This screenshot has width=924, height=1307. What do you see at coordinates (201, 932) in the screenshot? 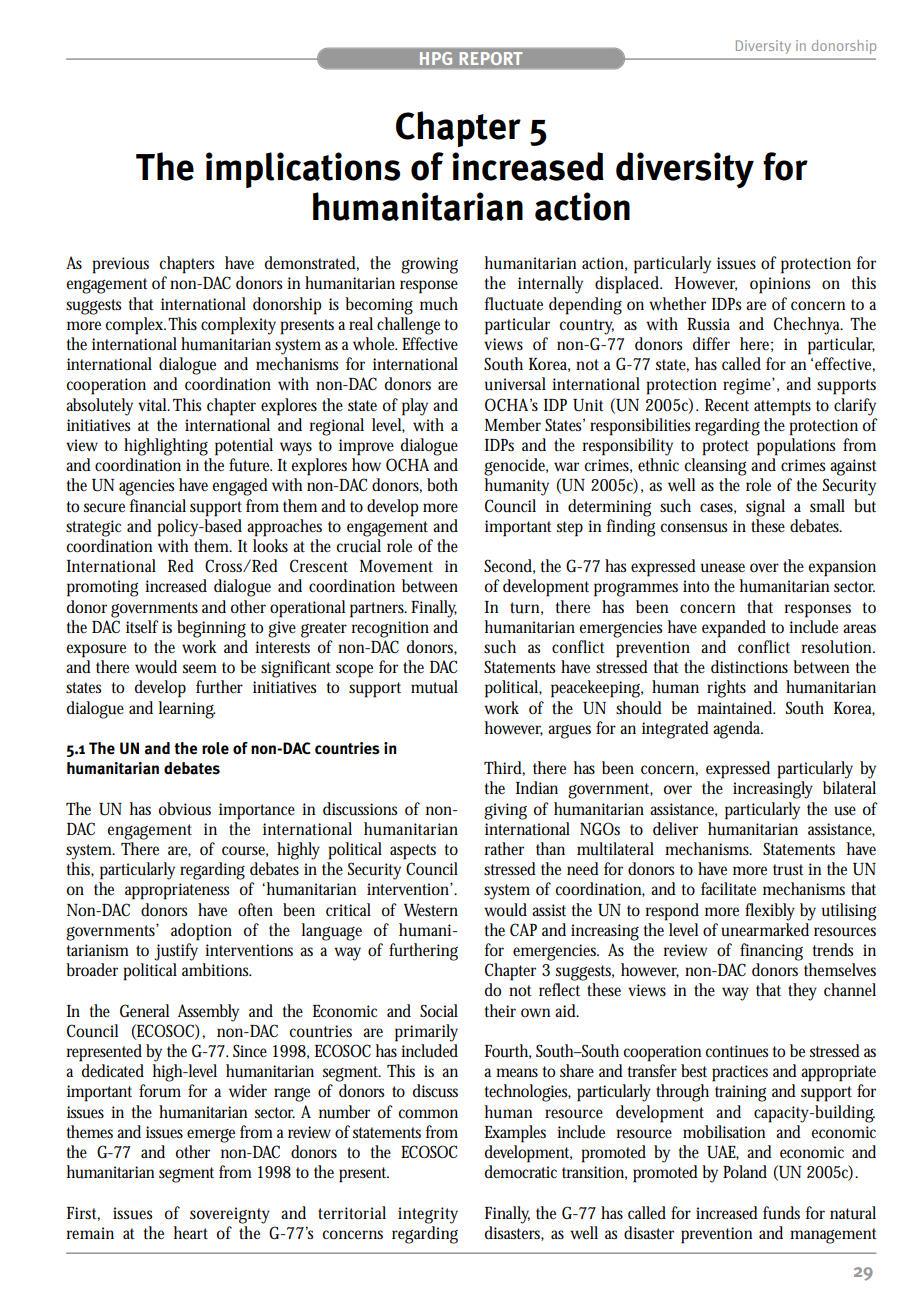
I see `adoption` at bounding box center [201, 932].
